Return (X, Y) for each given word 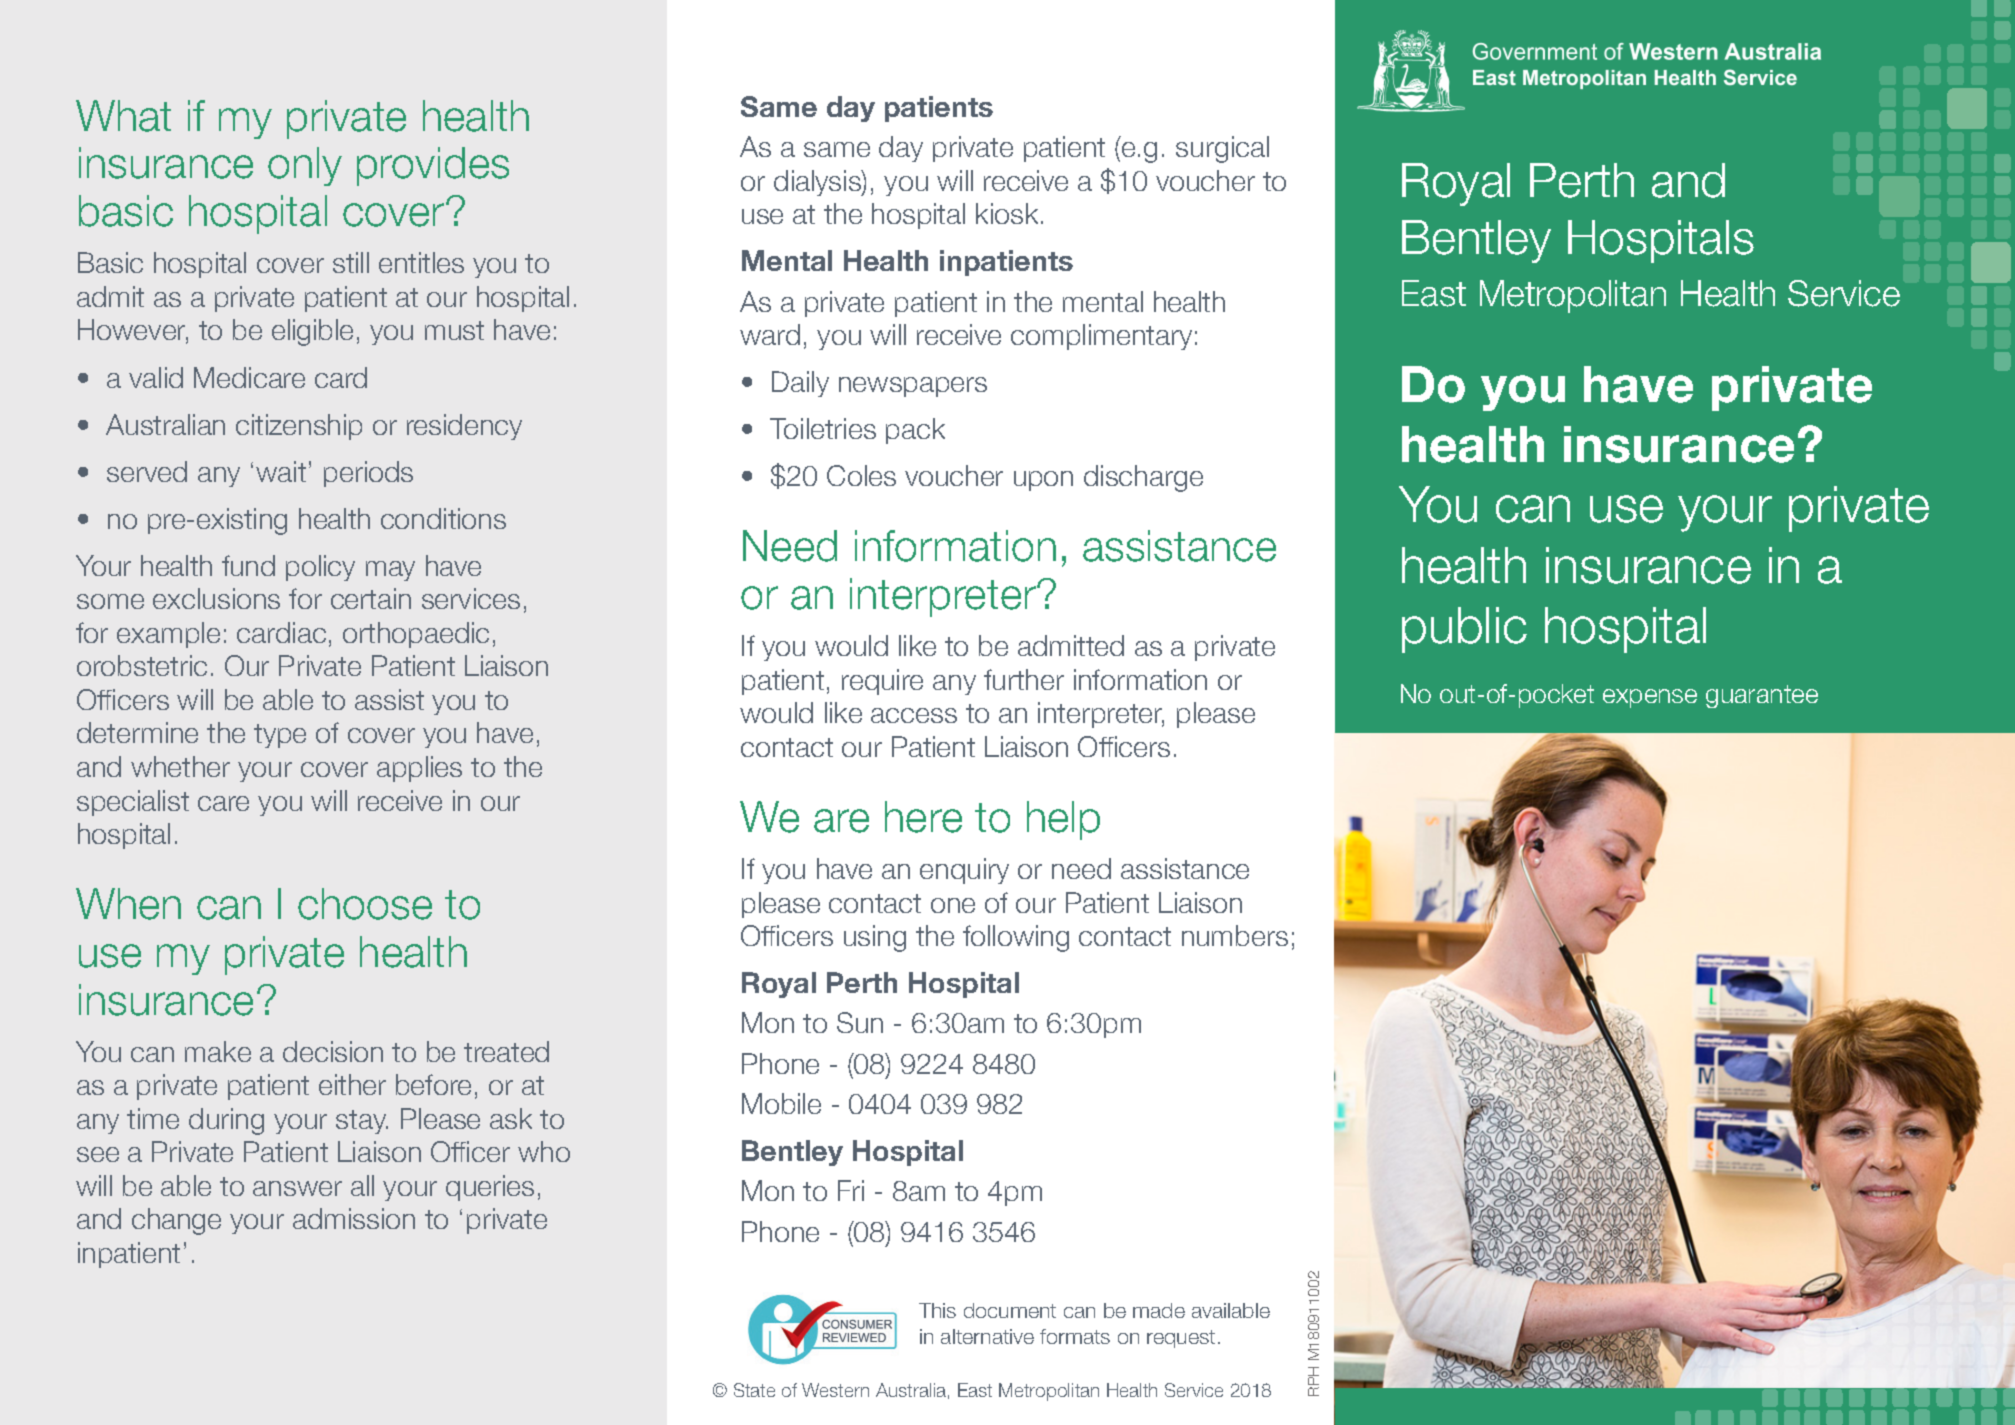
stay (362, 1122)
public (1464, 630)
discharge (1143, 478)
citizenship (299, 427)
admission (354, 1218)
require (882, 682)
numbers (1235, 935)
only (305, 166)
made (1159, 1310)
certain (371, 598)
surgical (1222, 149)
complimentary (1101, 337)
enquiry (964, 871)
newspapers (913, 387)
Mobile (781, 1103)
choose (365, 904)
